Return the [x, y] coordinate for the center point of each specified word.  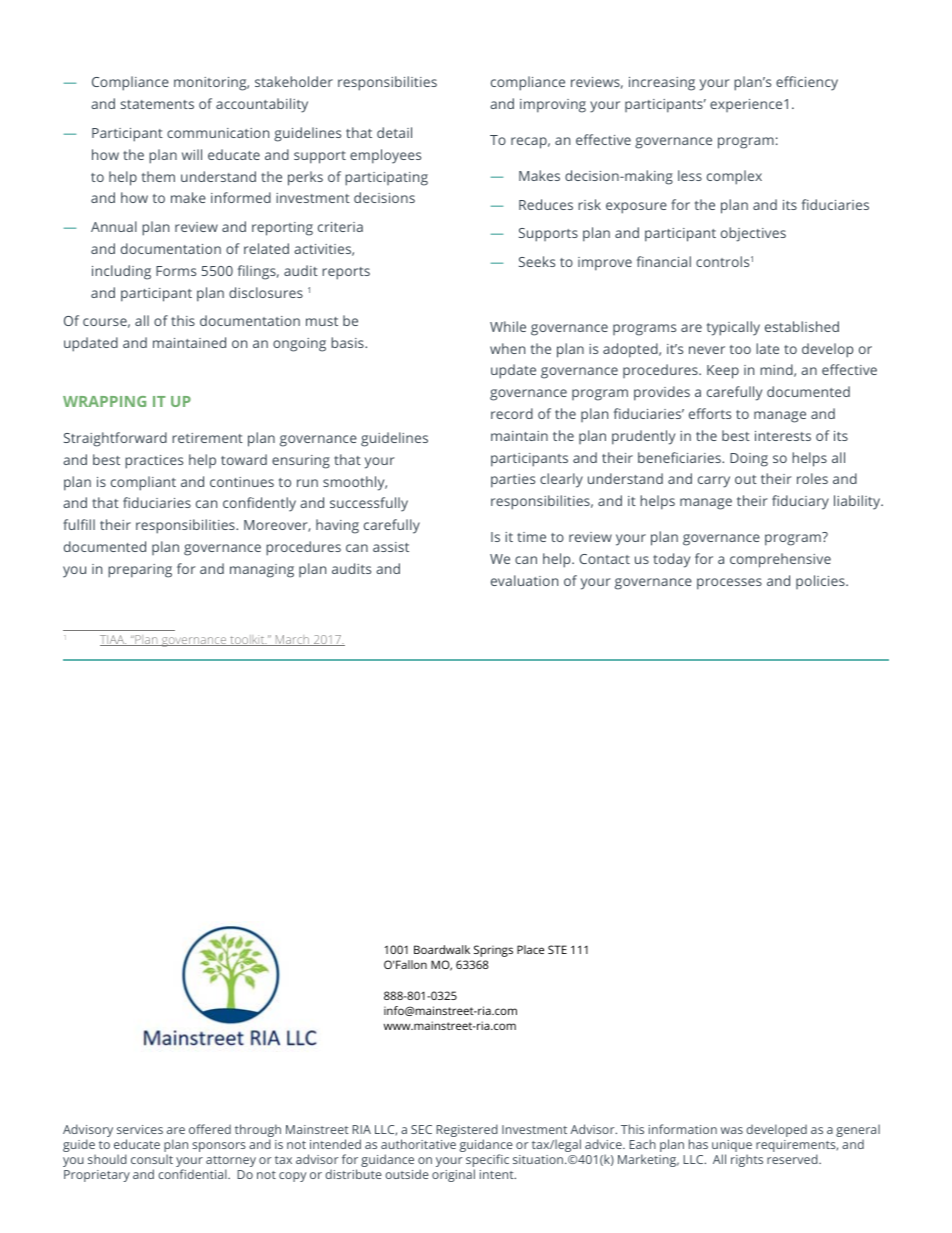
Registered [467, 1132]
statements [157, 104]
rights [747, 1160]
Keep [723, 372]
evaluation [524, 580]
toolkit [247, 640]
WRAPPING [104, 401]
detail [394, 132]
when [507, 348]
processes [729, 584]
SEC [421, 1129]
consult [152, 1159]
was [732, 1130]
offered [210, 1129]
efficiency [807, 83]
